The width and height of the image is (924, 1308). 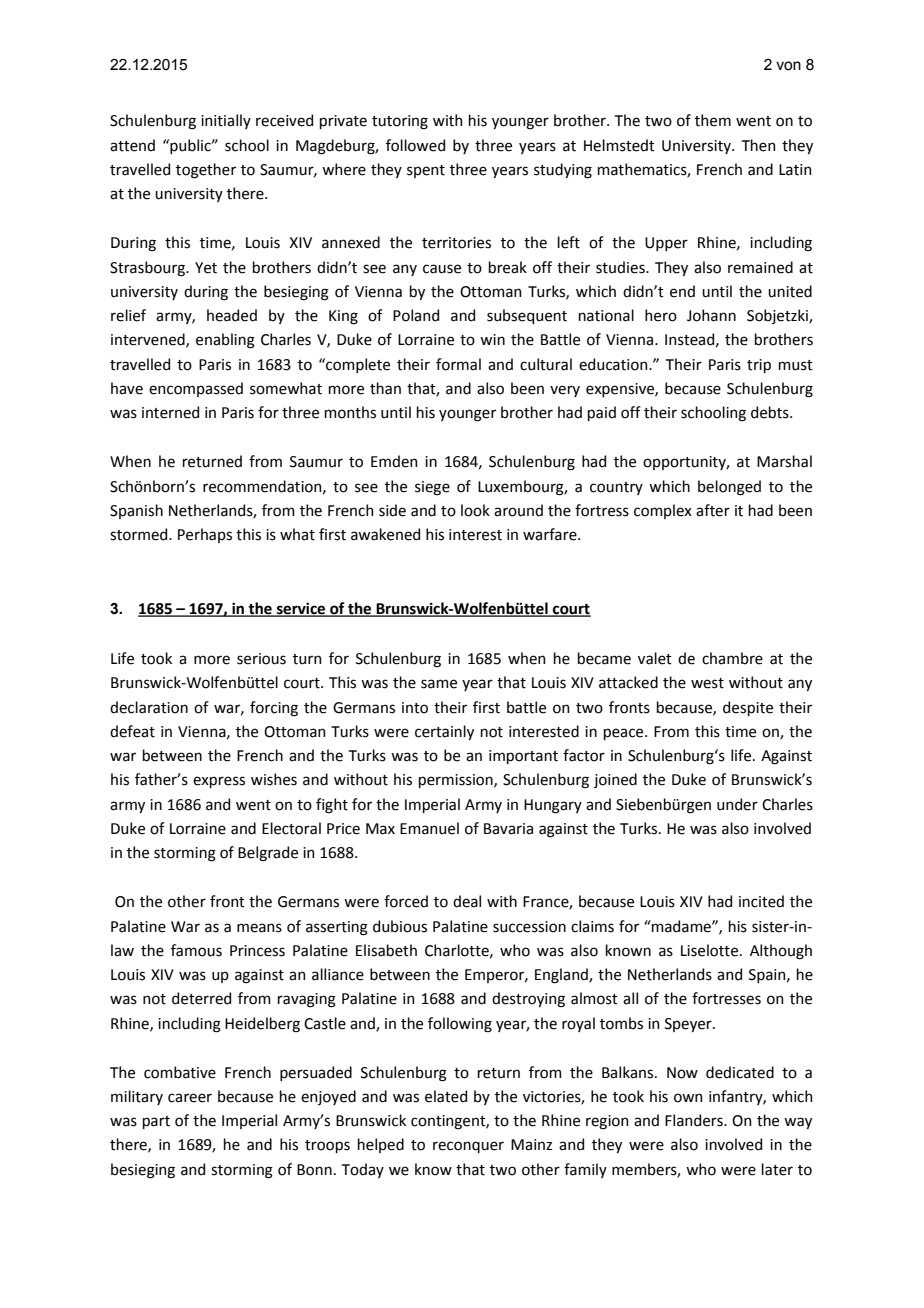 What do you see at coordinates (226, 121) in the image?
I see `initially` at bounding box center [226, 121].
